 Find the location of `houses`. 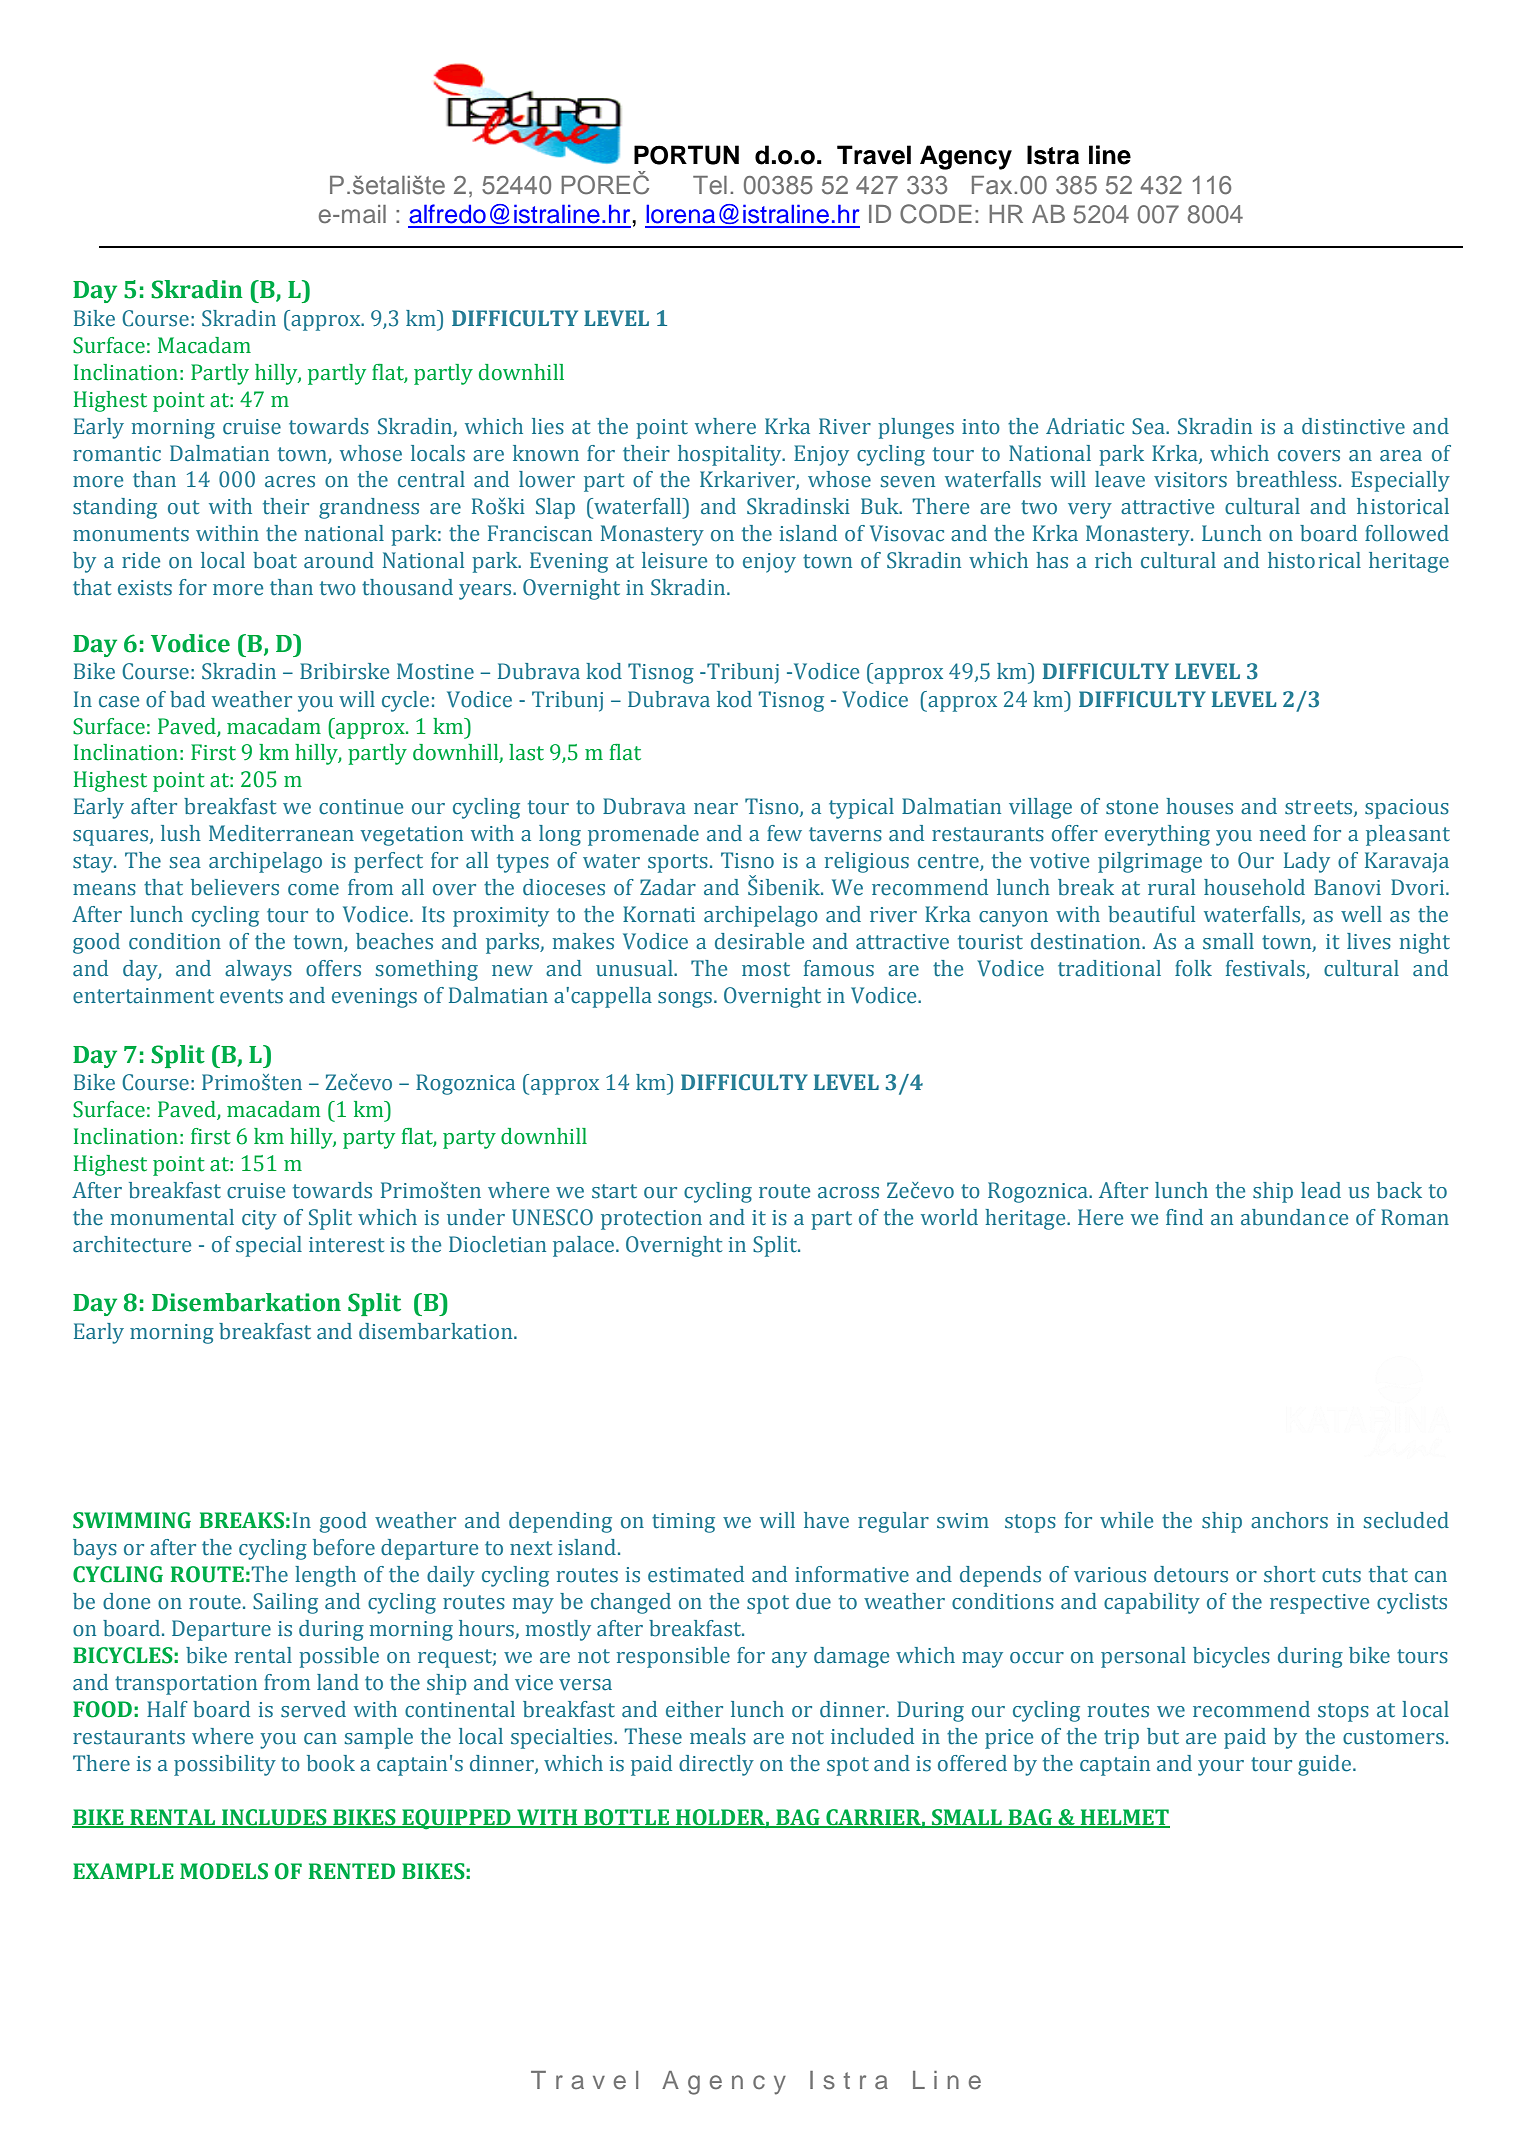

houses is located at coordinates (1199, 806).
